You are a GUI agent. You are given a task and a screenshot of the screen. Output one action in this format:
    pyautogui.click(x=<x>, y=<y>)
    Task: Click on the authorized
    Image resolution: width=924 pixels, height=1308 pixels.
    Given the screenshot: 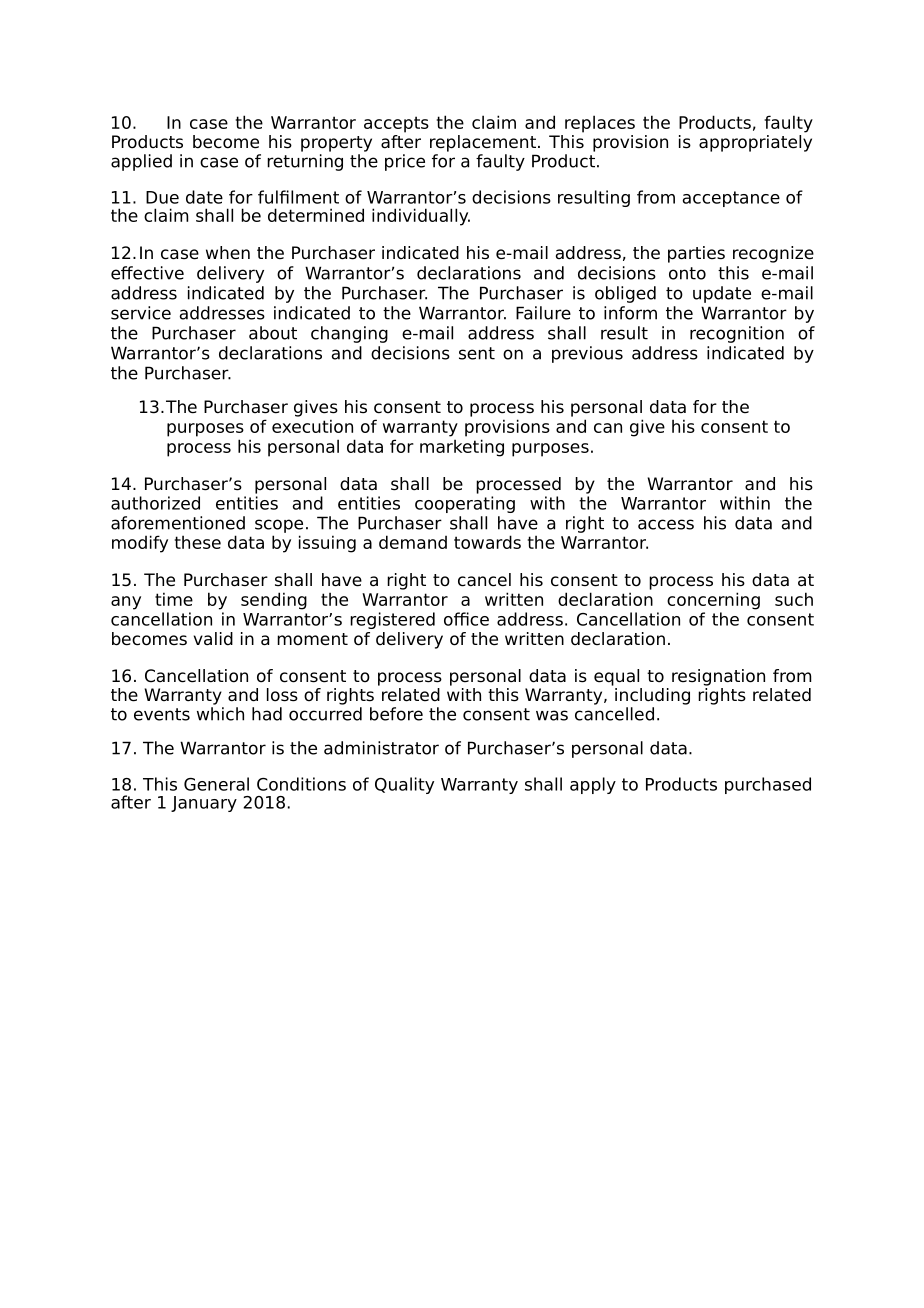 What is the action you would take?
    pyautogui.click(x=155, y=503)
